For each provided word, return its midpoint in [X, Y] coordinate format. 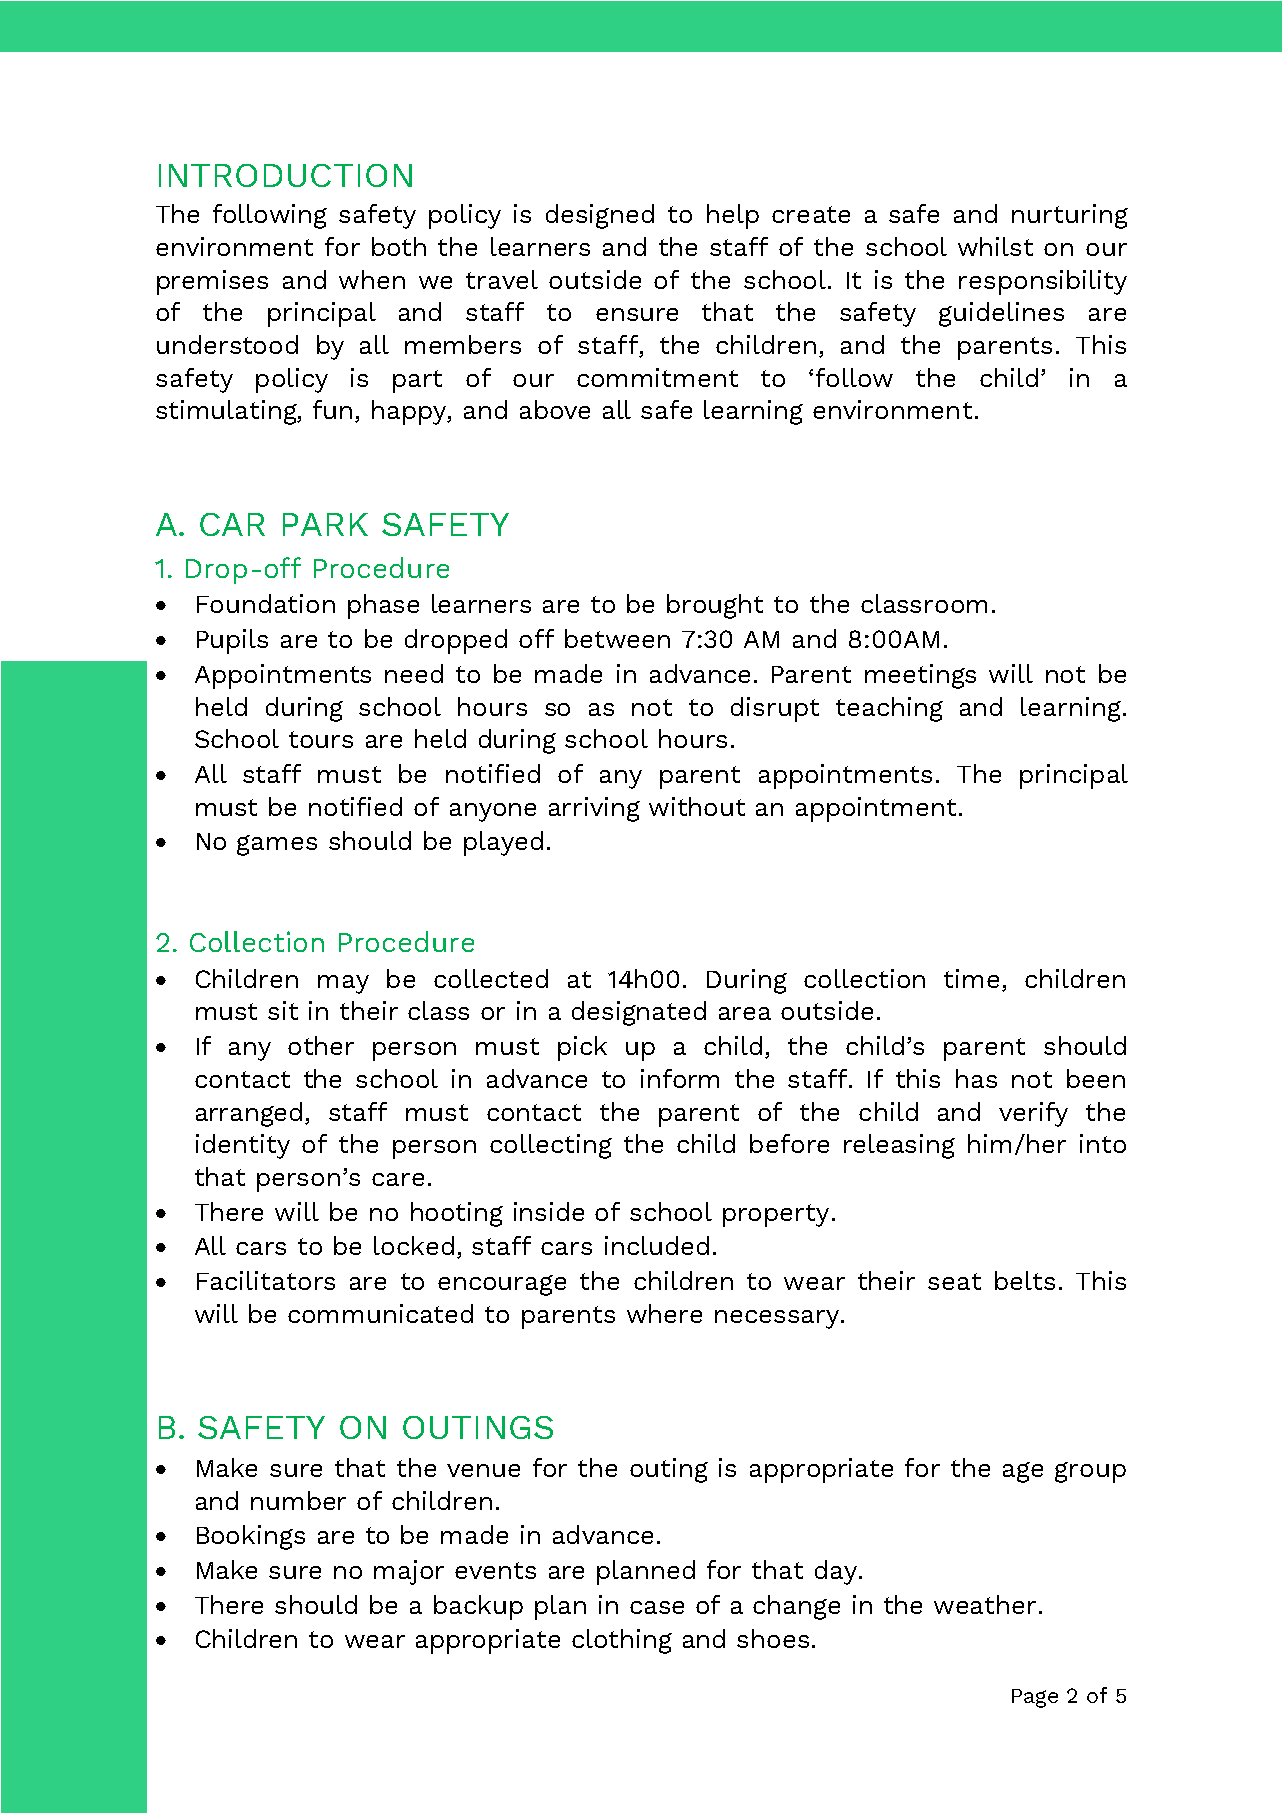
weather [985, 1604]
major [409, 1572]
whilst [995, 246]
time [971, 978]
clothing [622, 1641]
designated [639, 1013]
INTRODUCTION [285, 175]
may [343, 984]
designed [600, 216]
